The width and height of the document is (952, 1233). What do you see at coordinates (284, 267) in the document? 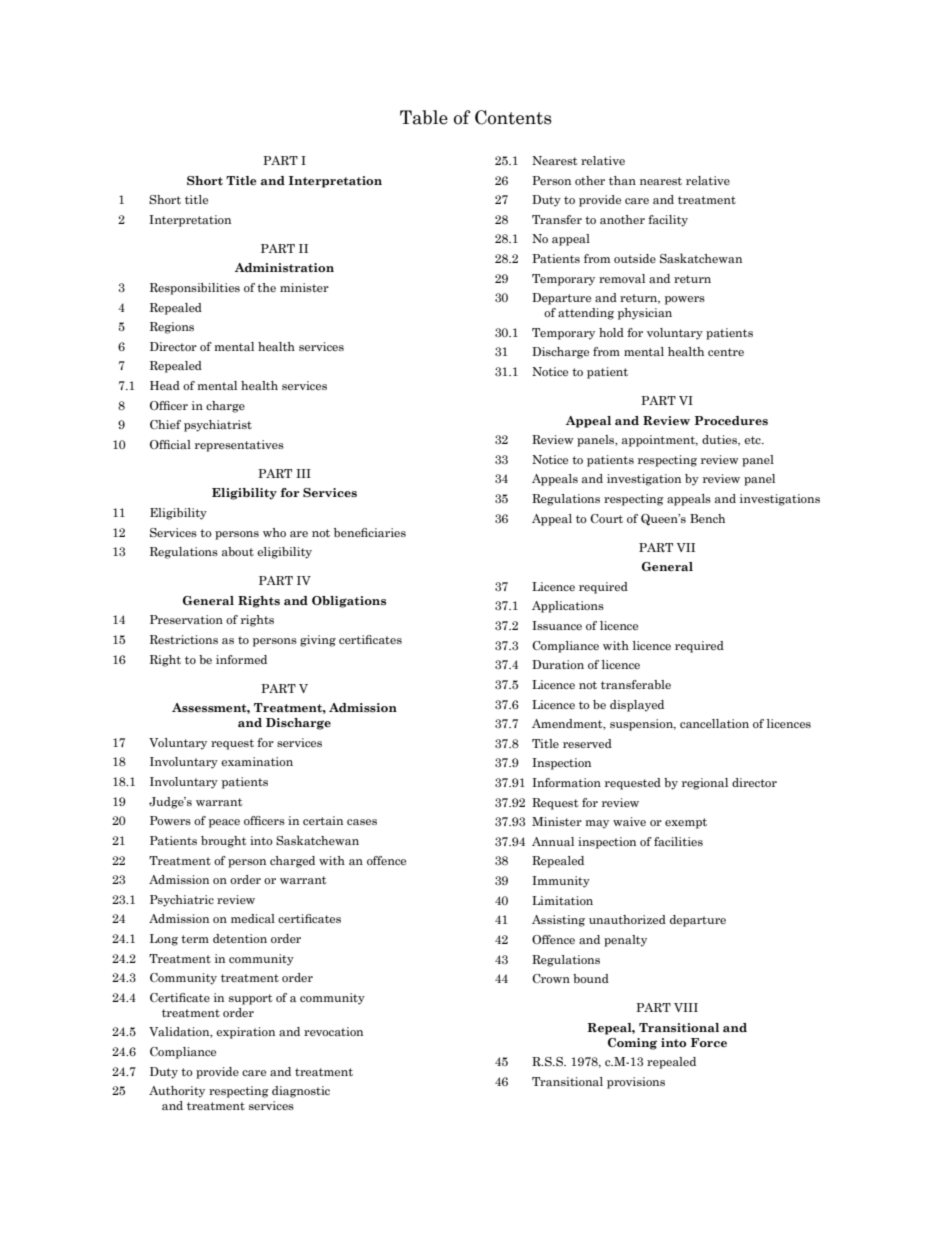
I see `Administration` at bounding box center [284, 267].
